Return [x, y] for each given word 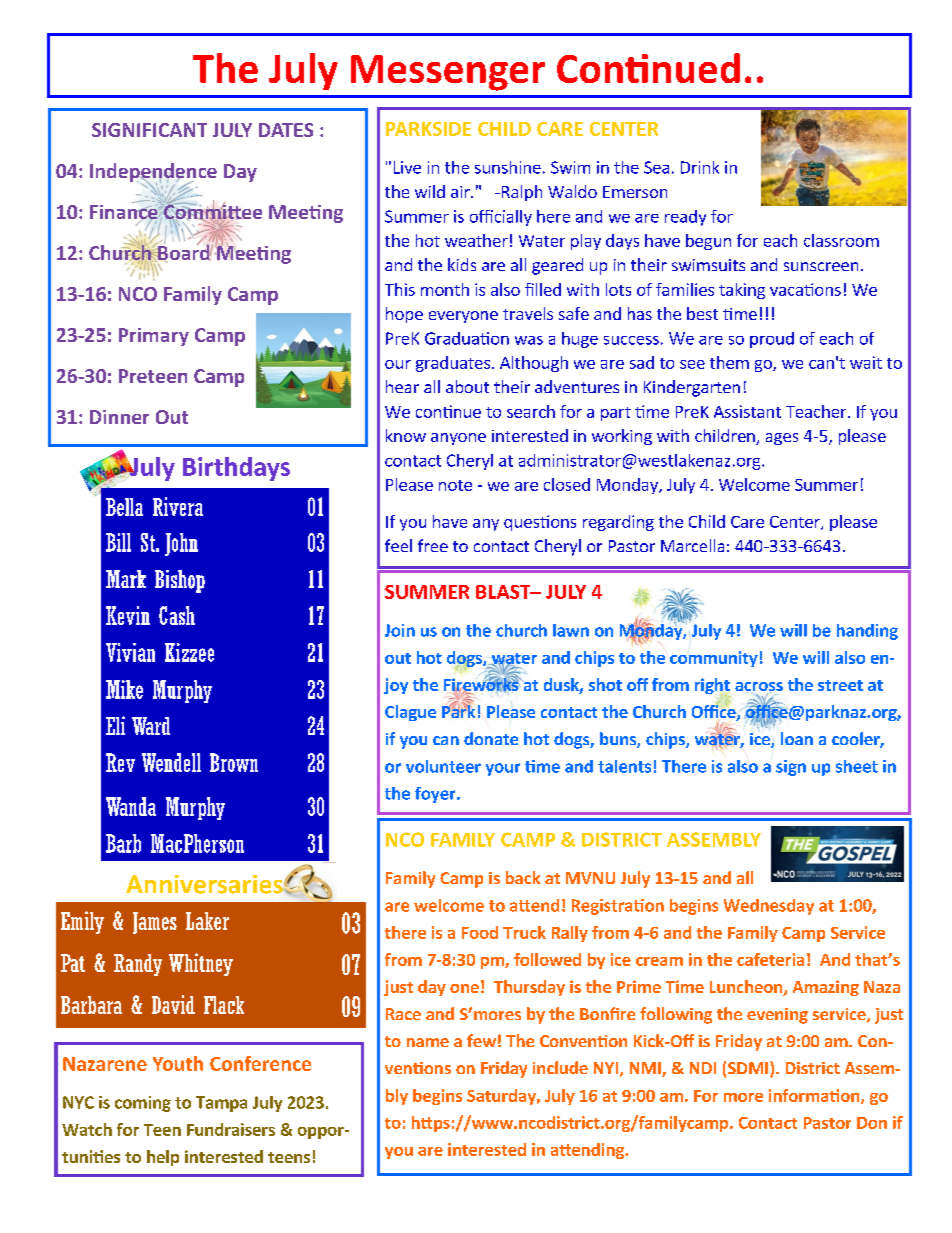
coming [143, 1104]
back [523, 877]
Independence [153, 173]
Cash [177, 615]
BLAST [504, 592]
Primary [154, 337]
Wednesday [769, 907]
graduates [453, 364]
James [155, 923]
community [714, 659]
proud [772, 340]
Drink [700, 167]
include [560, 1067]
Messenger [448, 73]
